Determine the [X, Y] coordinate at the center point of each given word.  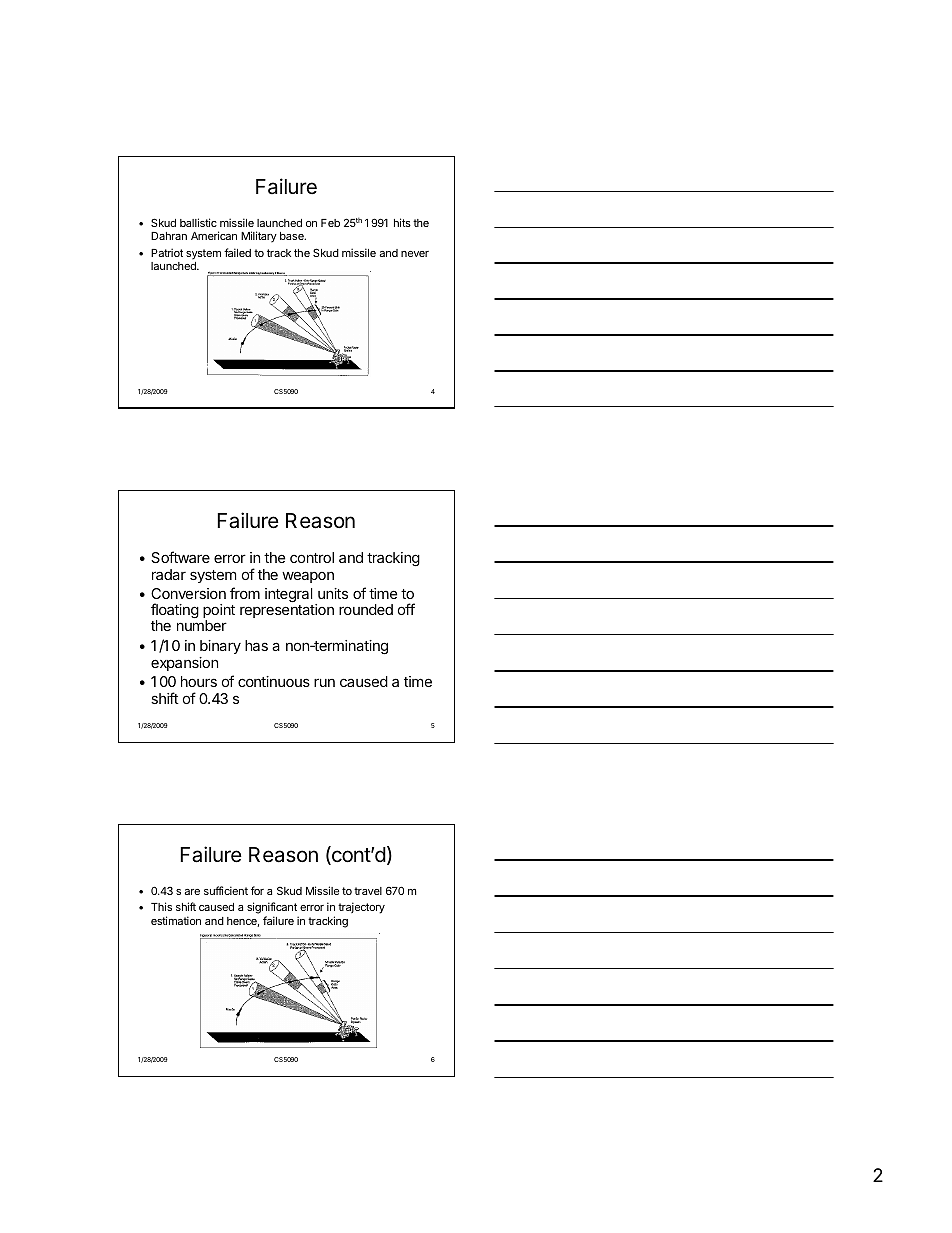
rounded [366, 609]
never [415, 254]
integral [289, 597]
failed [237, 252]
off [406, 609]
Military [259, 237]
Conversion [188, 593]
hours [199, 681]
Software [180, 557]
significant [272, 908]
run [324, 682]
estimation [176, 920]
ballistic [198, 222]
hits [402, 222]
